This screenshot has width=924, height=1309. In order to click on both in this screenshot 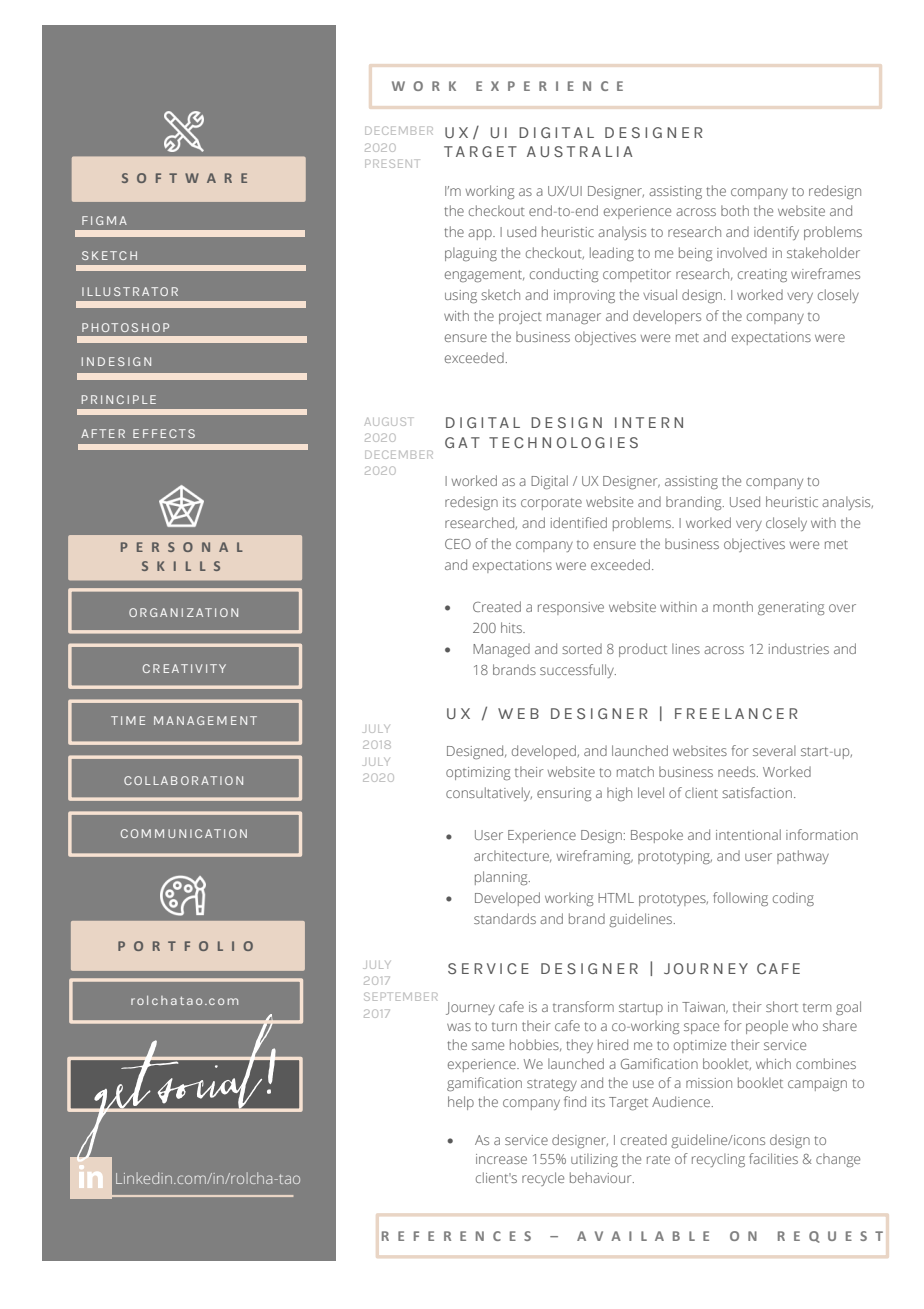, I will do `click(735, 210)`.
